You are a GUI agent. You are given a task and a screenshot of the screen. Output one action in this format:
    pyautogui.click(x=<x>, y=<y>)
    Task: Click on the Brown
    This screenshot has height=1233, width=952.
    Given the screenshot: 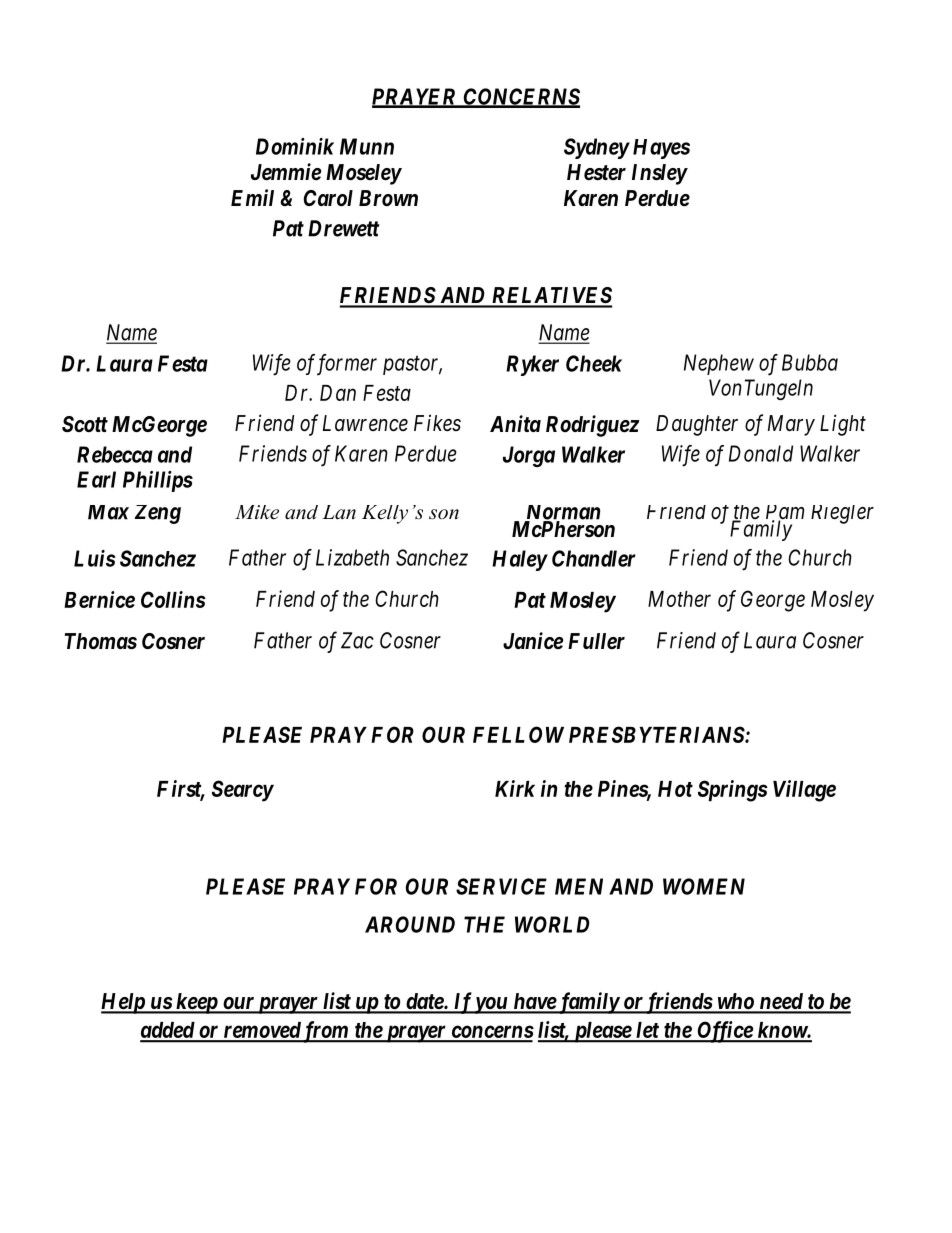 What is the action you would take?
    pyautogui.click(x=388, y=198)
